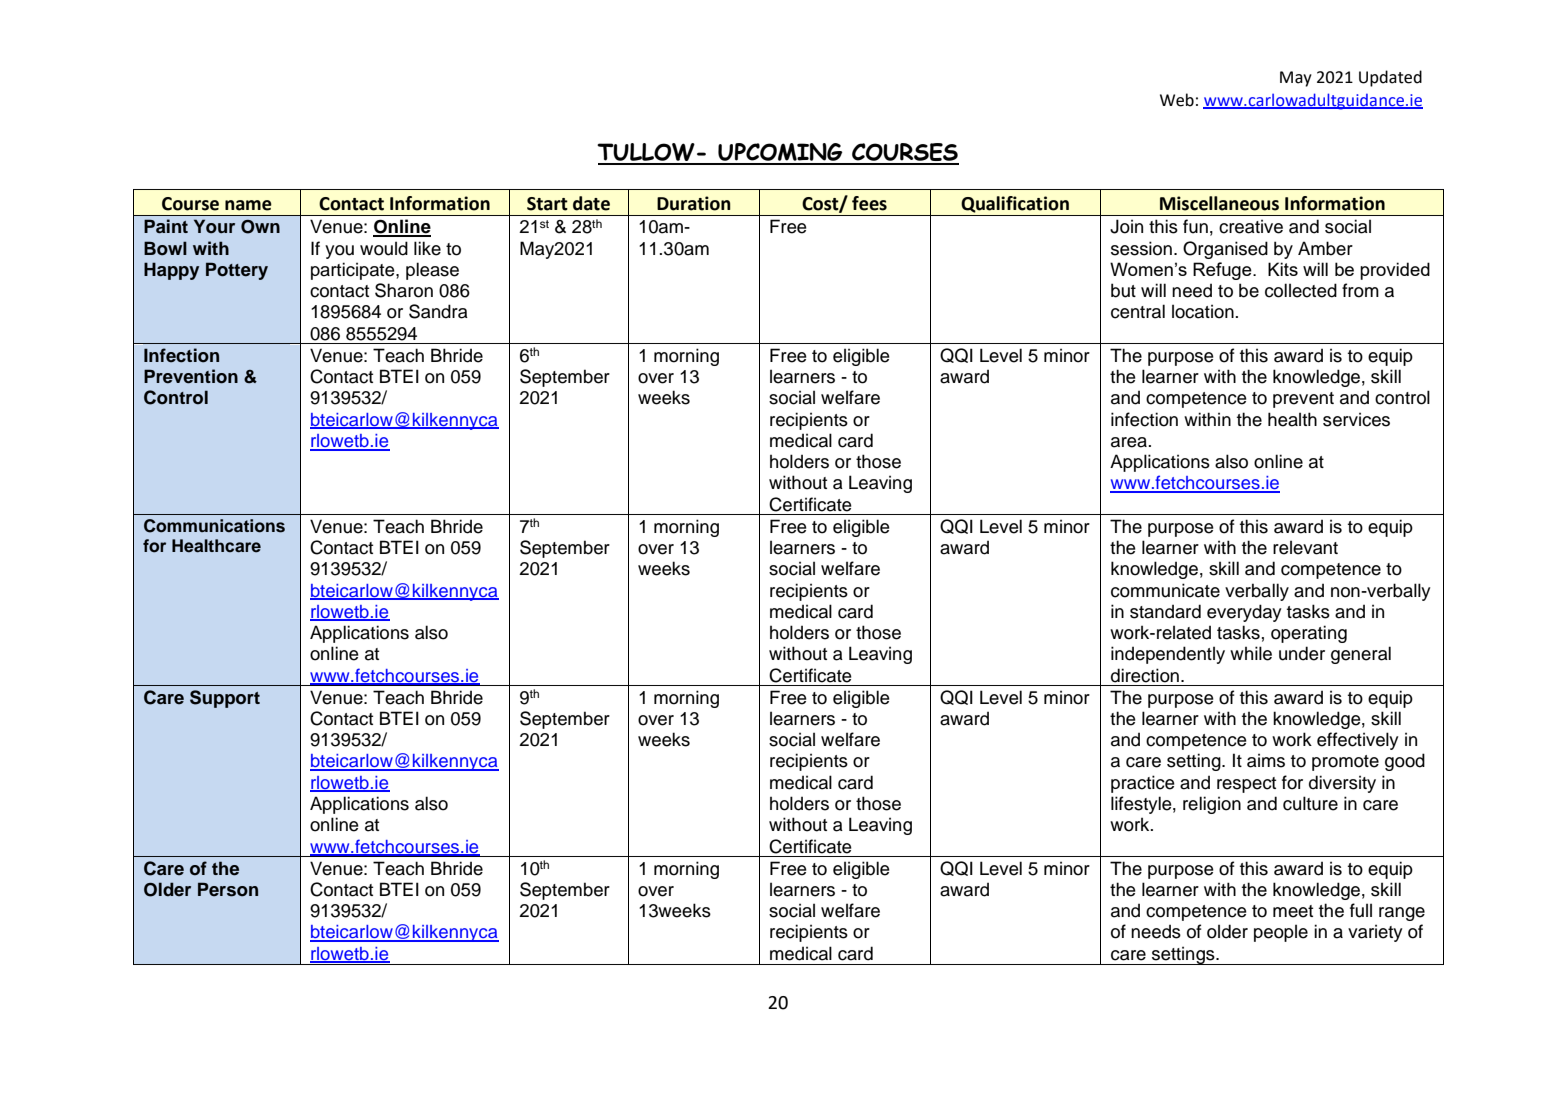 The width and height of the screenshot is (1556, 1100). What do you see at coordinates (248, 205) in the screenshot?
I see `name` at bounding box center [248, 205].
